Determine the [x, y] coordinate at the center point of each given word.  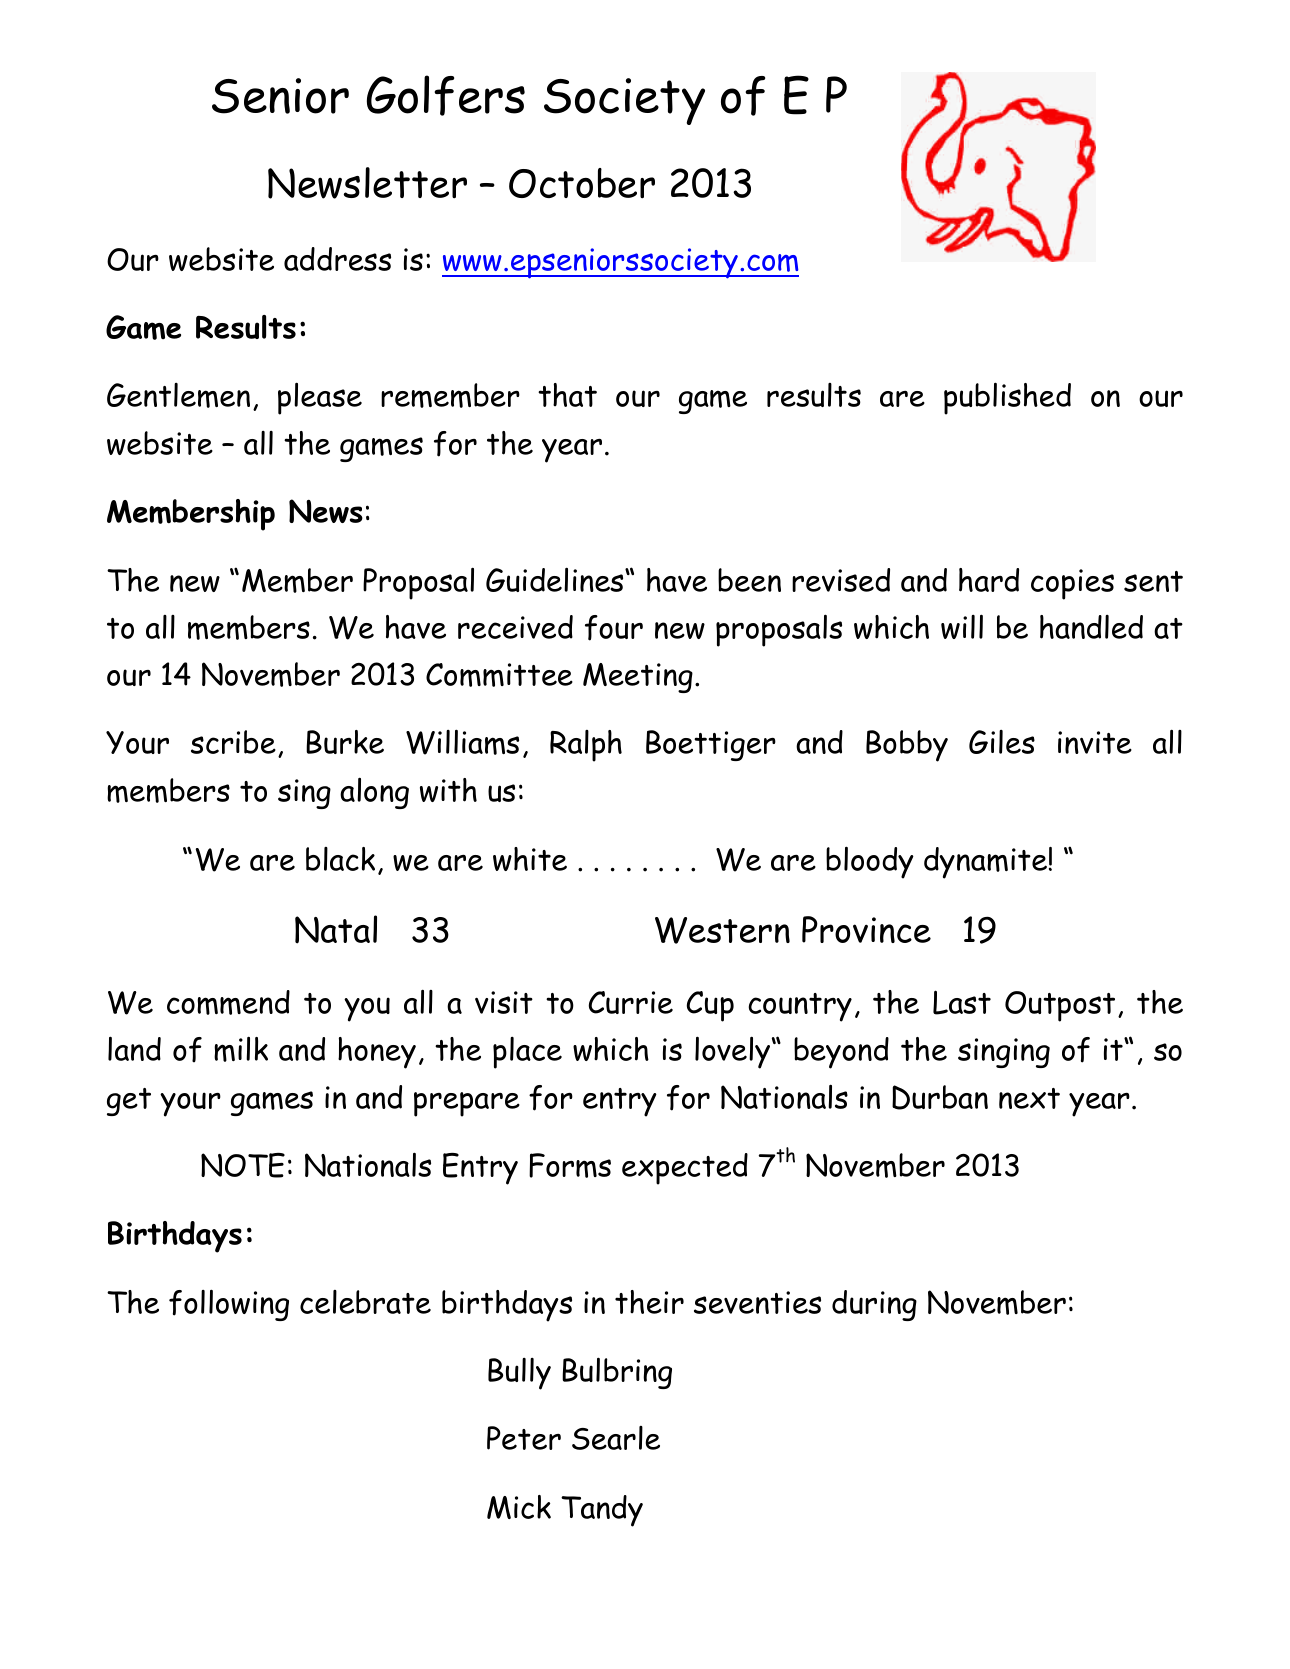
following [229, 1305]
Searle [616, 1438]
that [567, 395]
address [337, 259]
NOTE [243, 1165]
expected [685, 1169]
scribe [233, 742]
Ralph [586, 746]
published [1007, 398]
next [1029, 1098]
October [582, 183]
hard [989, 580]
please [320, 398]
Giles [1002, 742]
